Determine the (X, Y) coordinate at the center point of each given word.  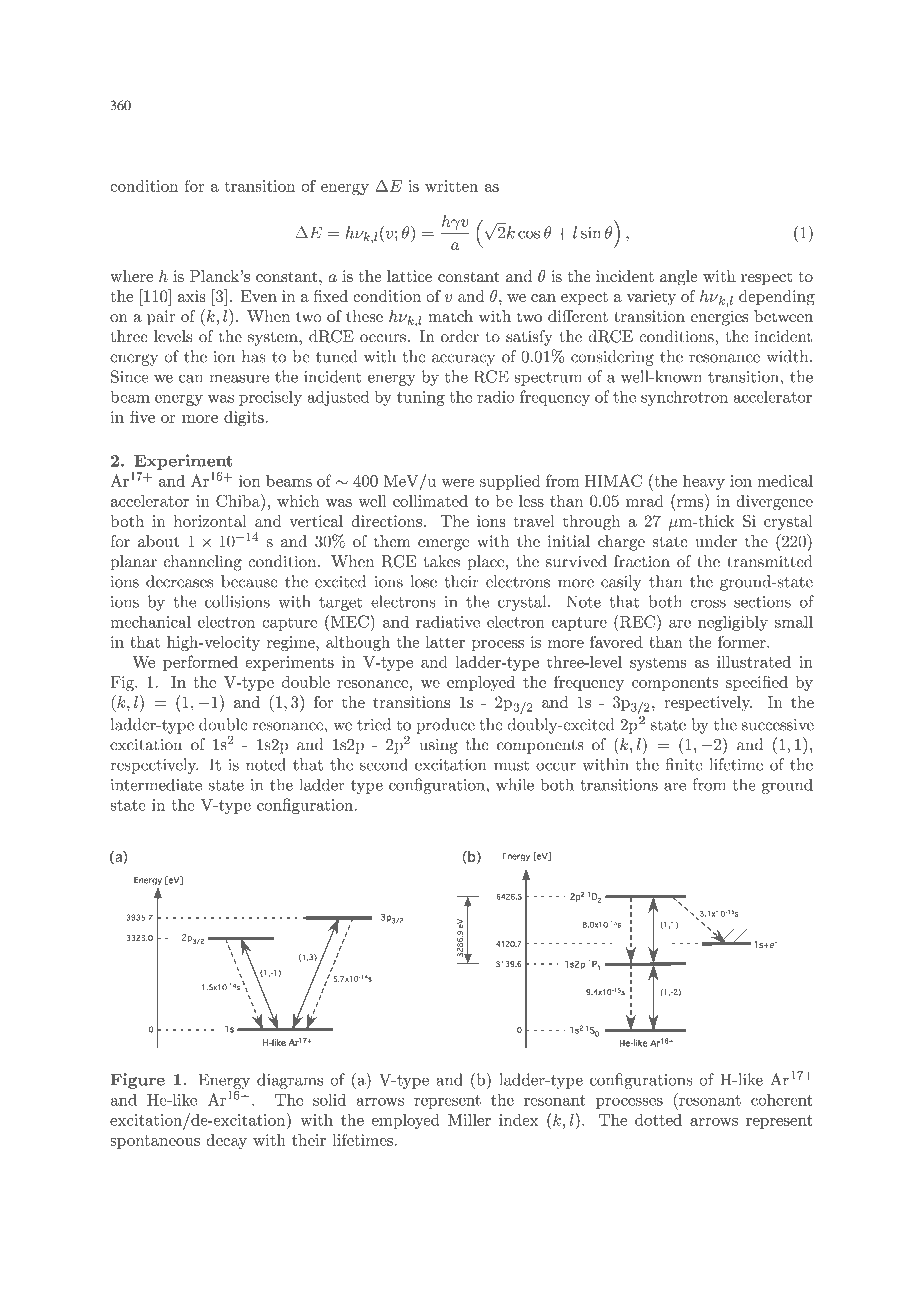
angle (679, 278)
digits (245, 418)
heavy (704, 482)
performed (200, 663)
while (515, 784)
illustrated (754, 662)
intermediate (156, 784)
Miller (469, 1120)
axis (192, 296)
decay (226, 1141)
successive (778, 725)
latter (445, 642)
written (451, 186)
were (458, 483)
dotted (658, 1120)
